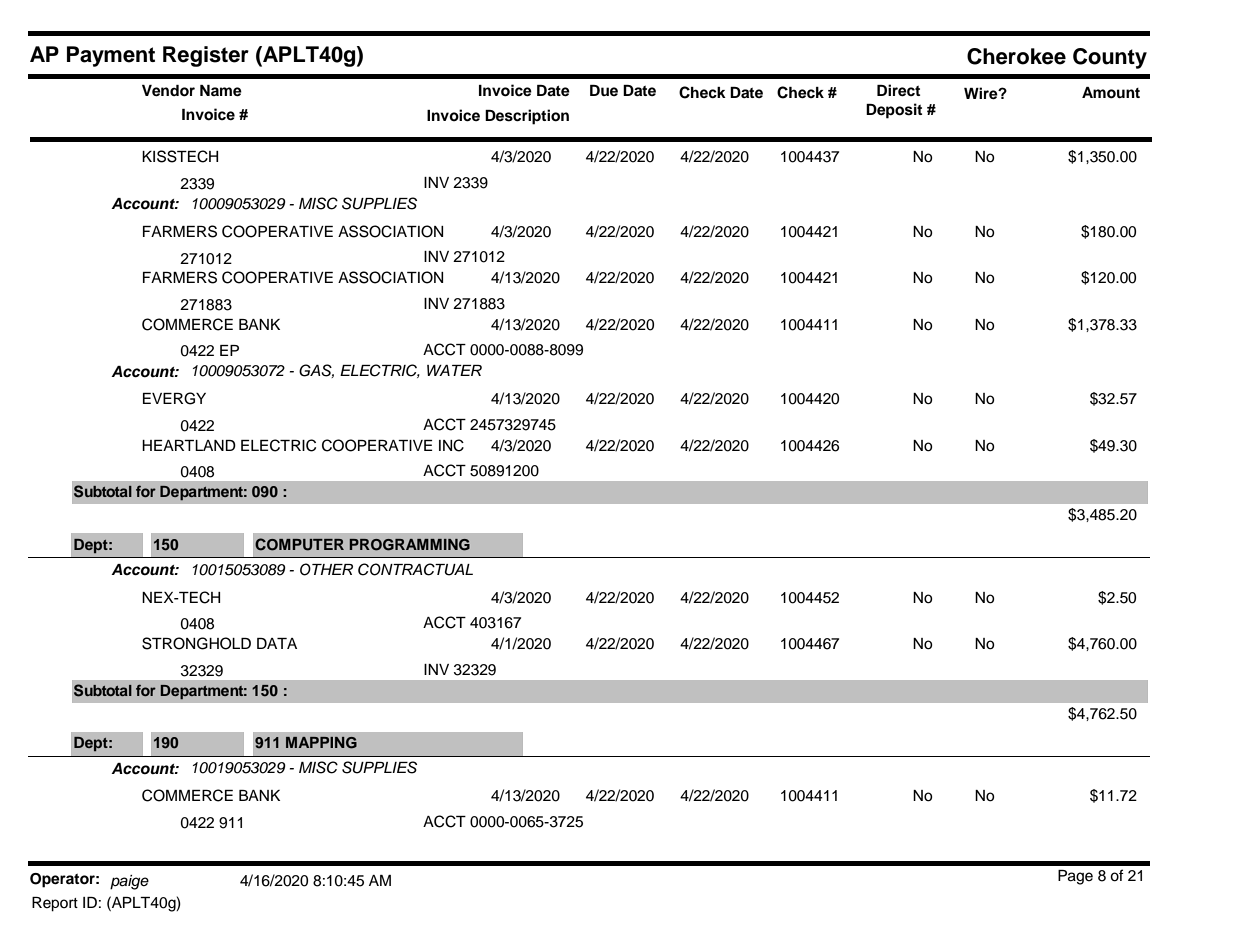 This document has height=952, width=1233. I want to click on paige, so click(129, 882).
